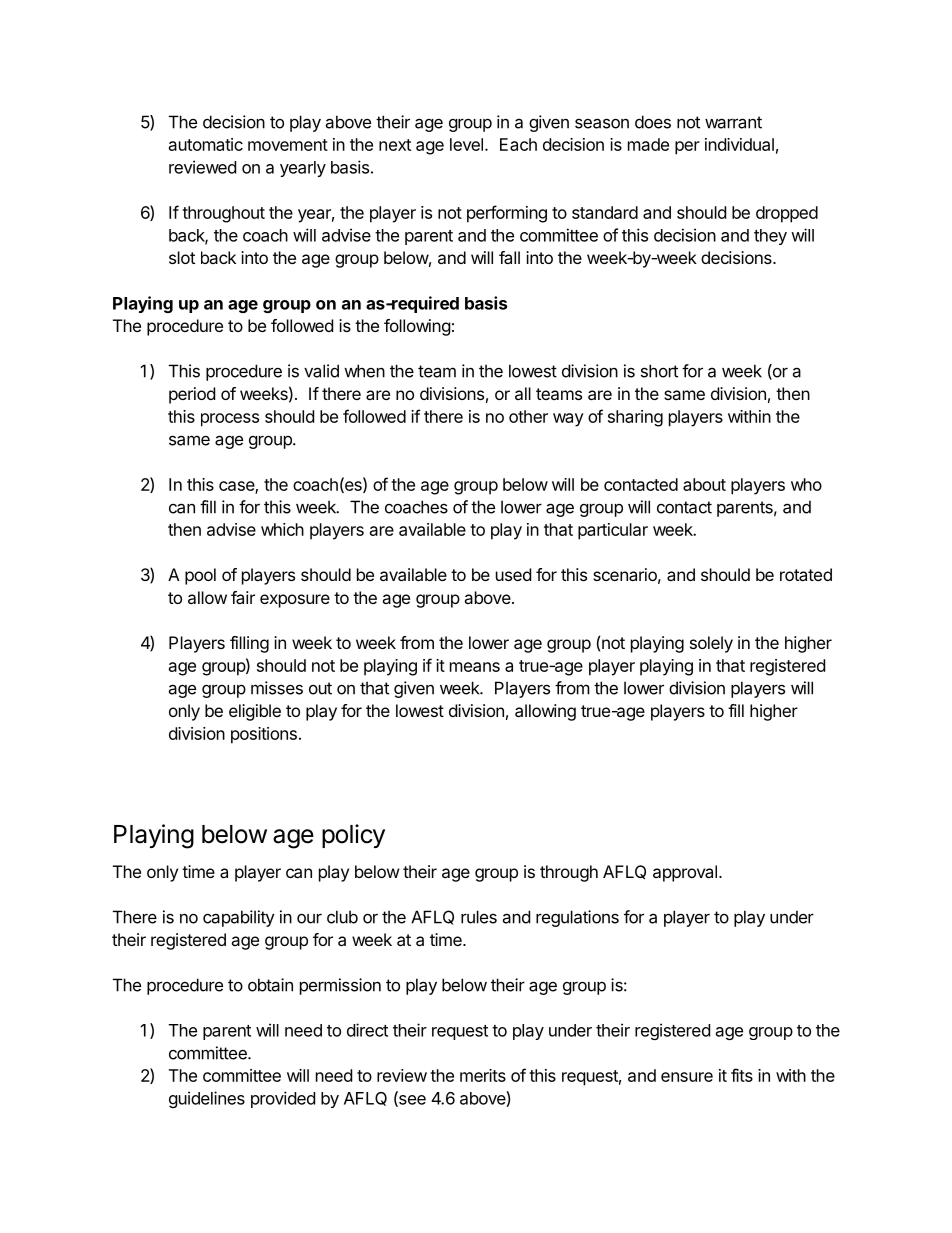 The width and height of the screenshot is (952, 1233). Describe the element at coordinates (264, 735) in the screenshot. I see `positions` at that location.
